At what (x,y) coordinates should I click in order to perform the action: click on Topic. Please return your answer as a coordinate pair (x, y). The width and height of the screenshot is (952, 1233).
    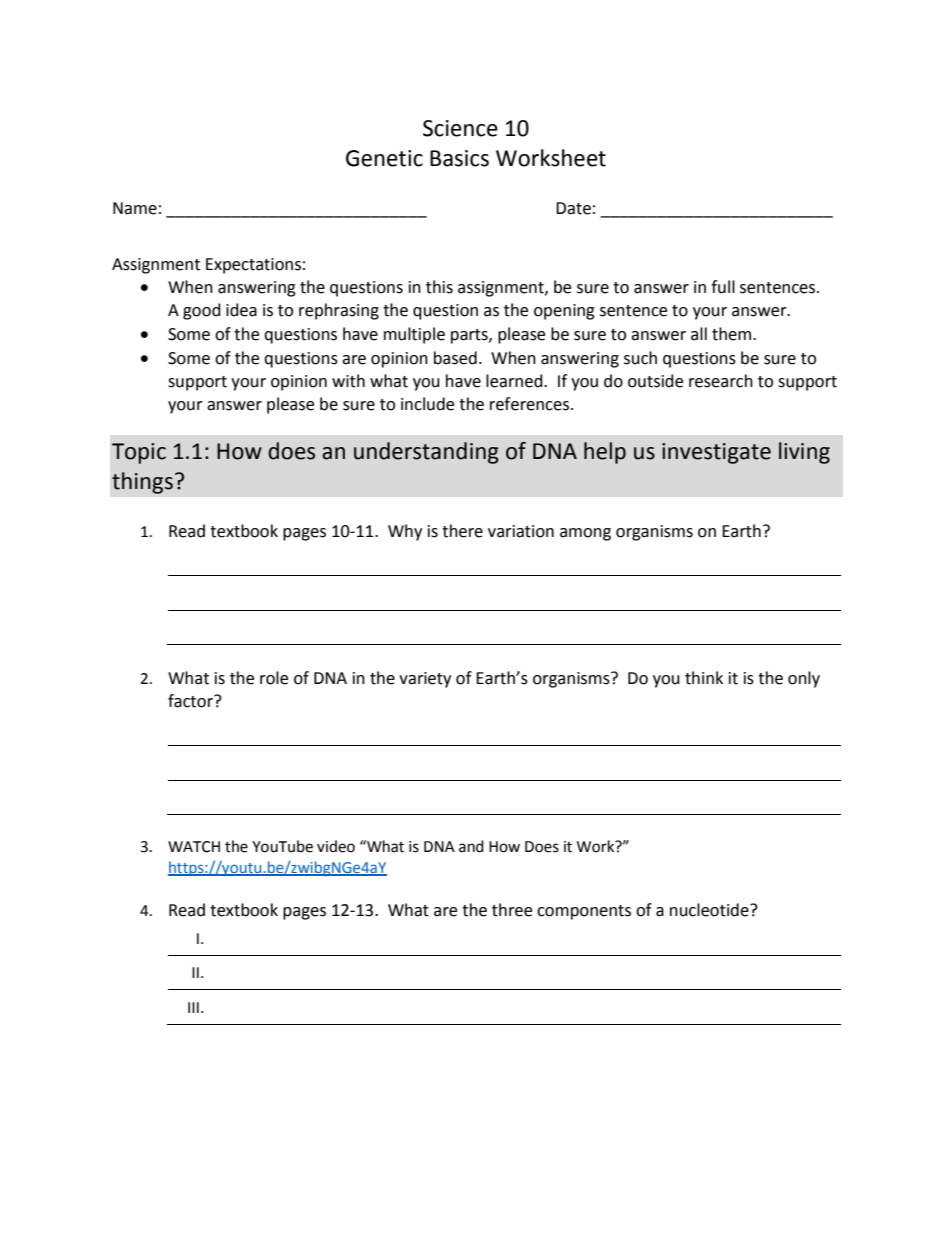
    Looking at the image, I should click on (139, 453).
